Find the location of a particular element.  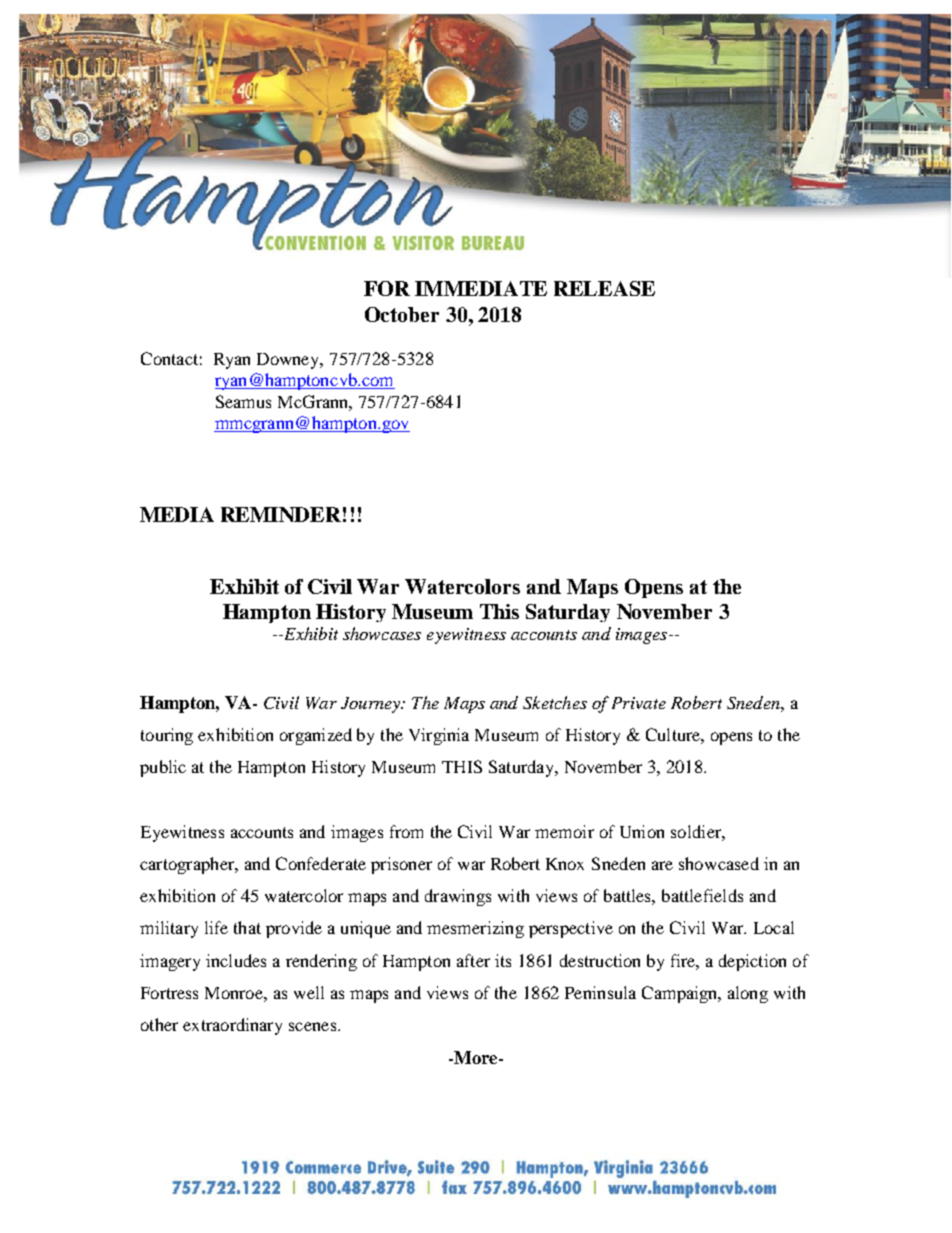

cartographer is located at coordinates (188, 865).
